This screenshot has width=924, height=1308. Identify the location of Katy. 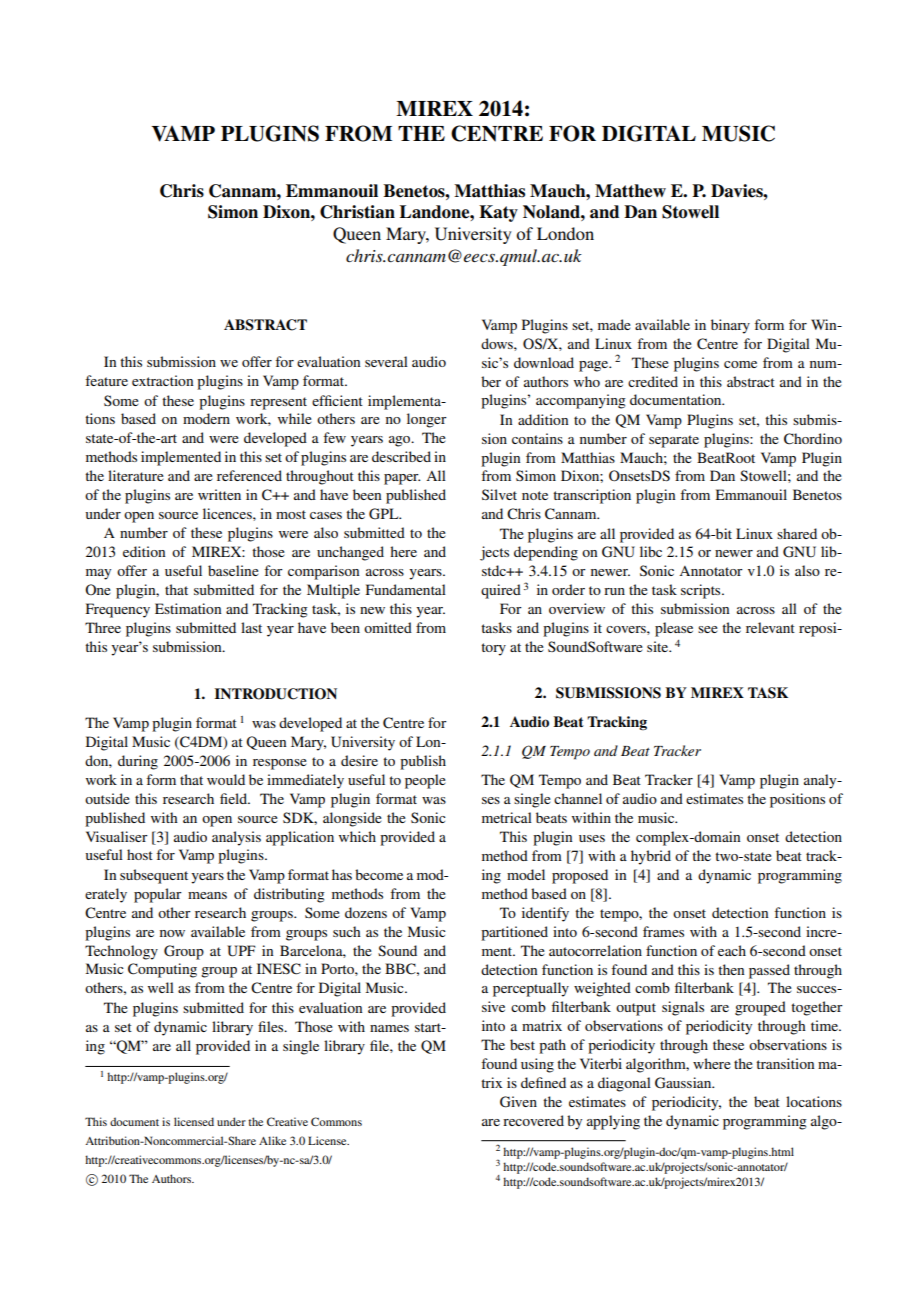
(498, 213).
